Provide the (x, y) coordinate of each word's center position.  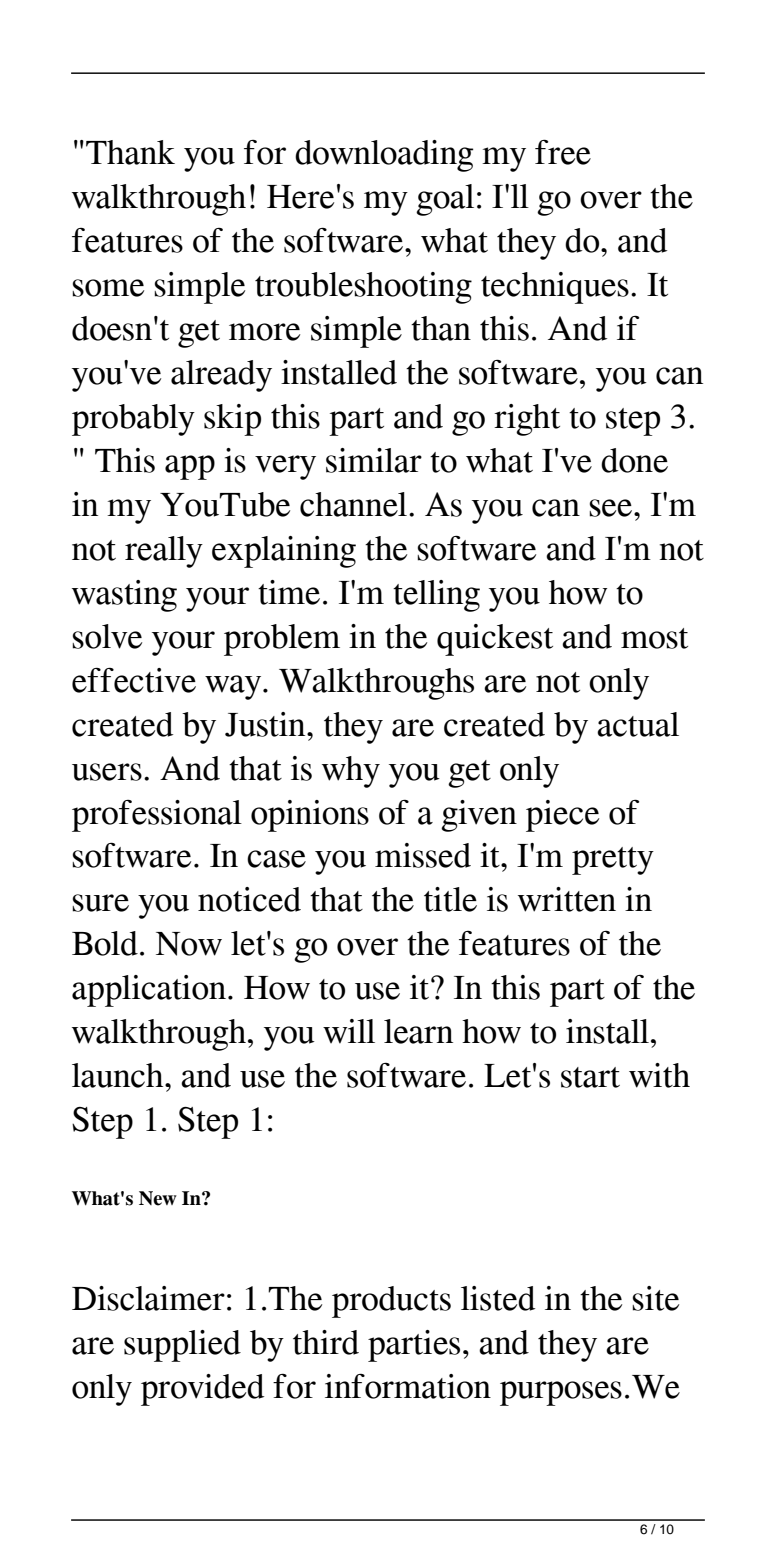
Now (189, 944)
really (164, 552)
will (349, 1031)
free (563, 152)
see (612, 508)
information (408, 1386)
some (108, 288)
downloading (384, 156)
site (655, 1298)
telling (436, 596)
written (567, 899)
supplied (182, 1346)
